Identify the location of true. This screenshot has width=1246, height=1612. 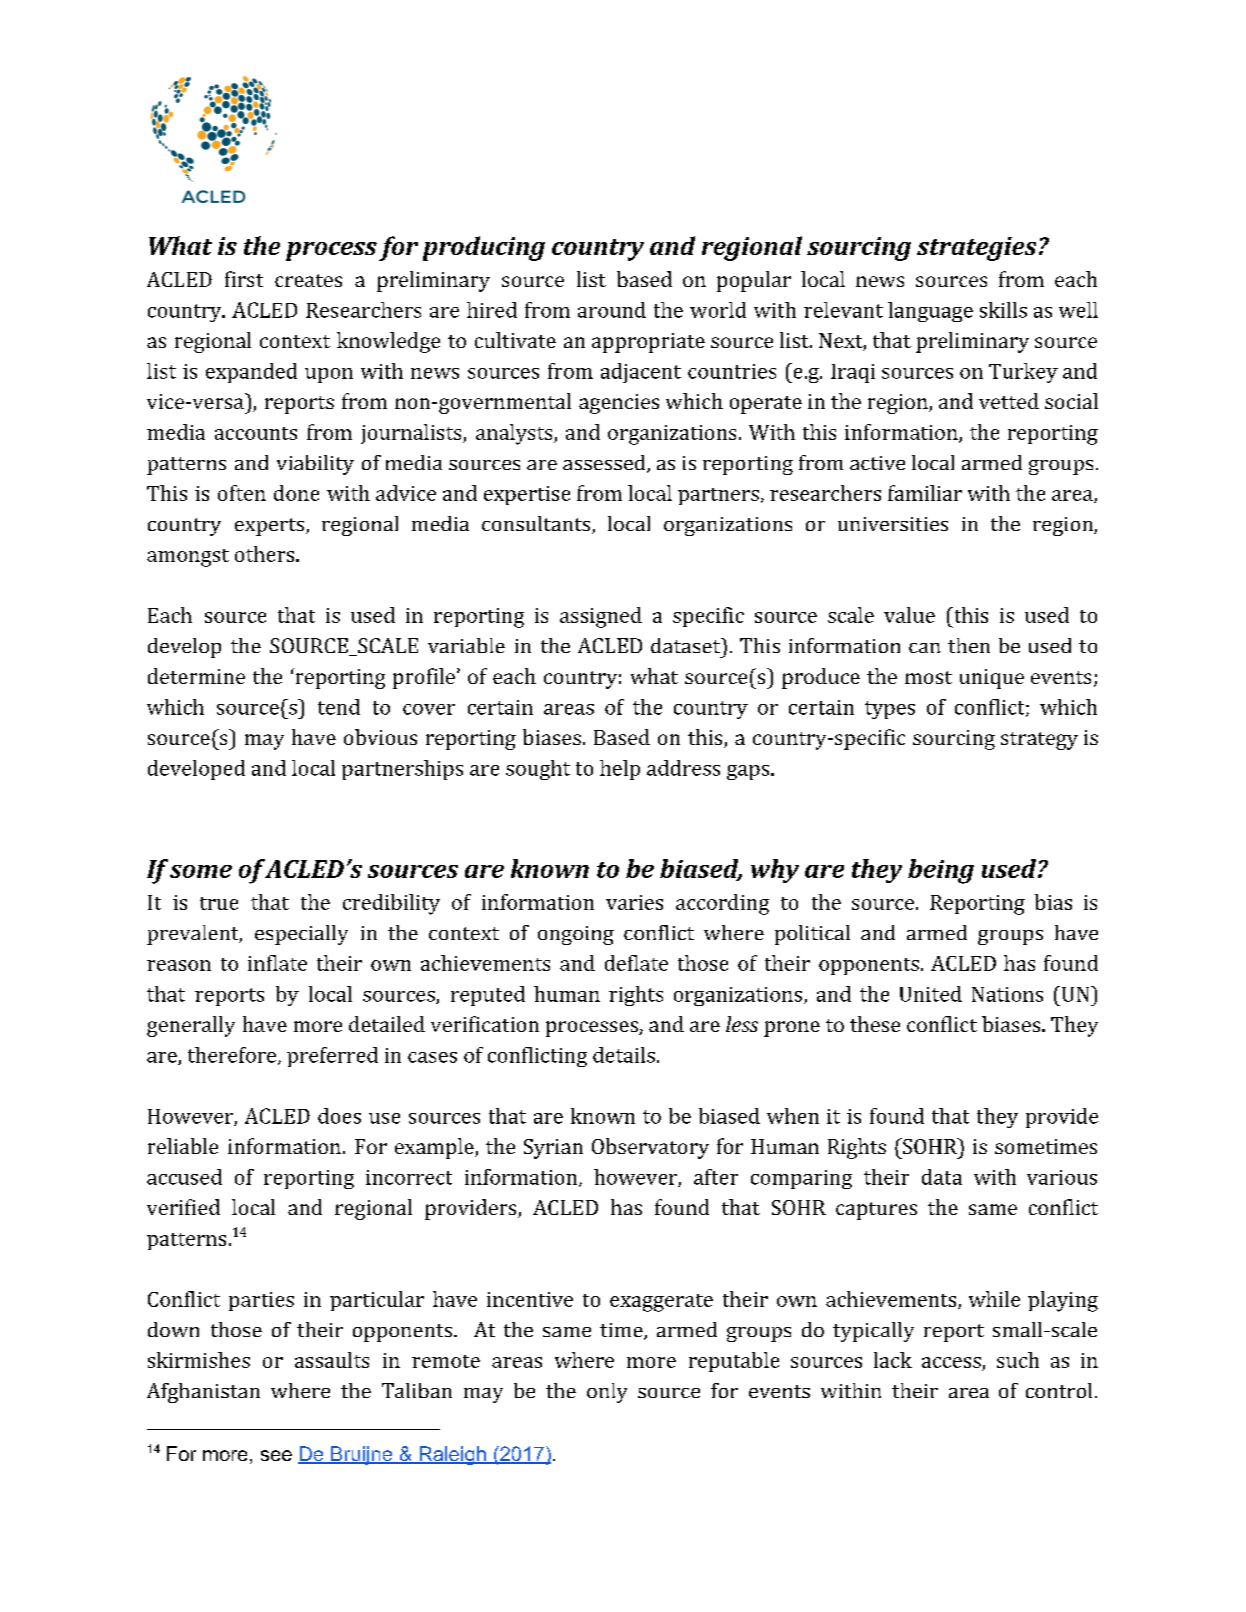
(219, 903).
